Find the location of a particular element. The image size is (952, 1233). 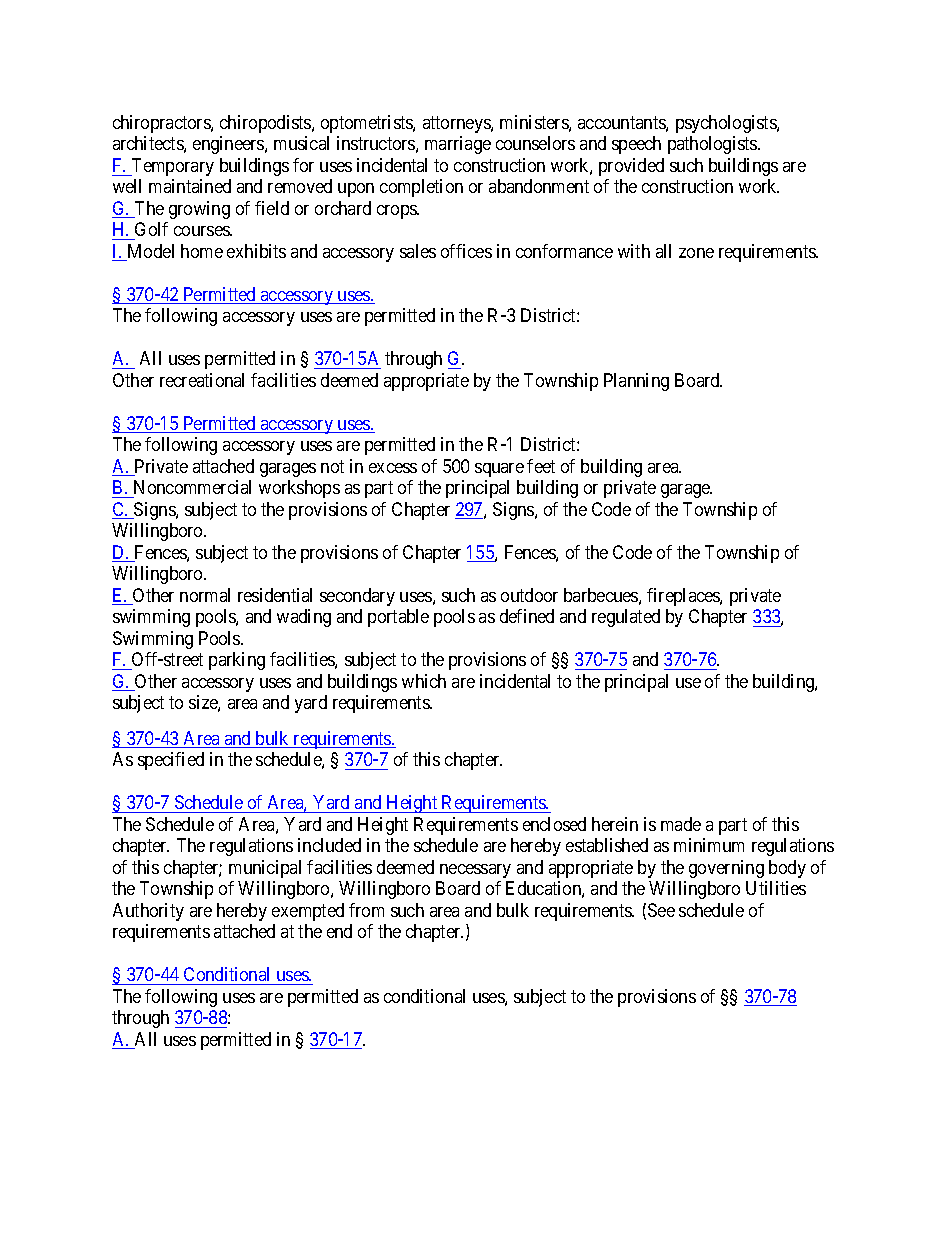

which is located at coordinates (424, 681).
